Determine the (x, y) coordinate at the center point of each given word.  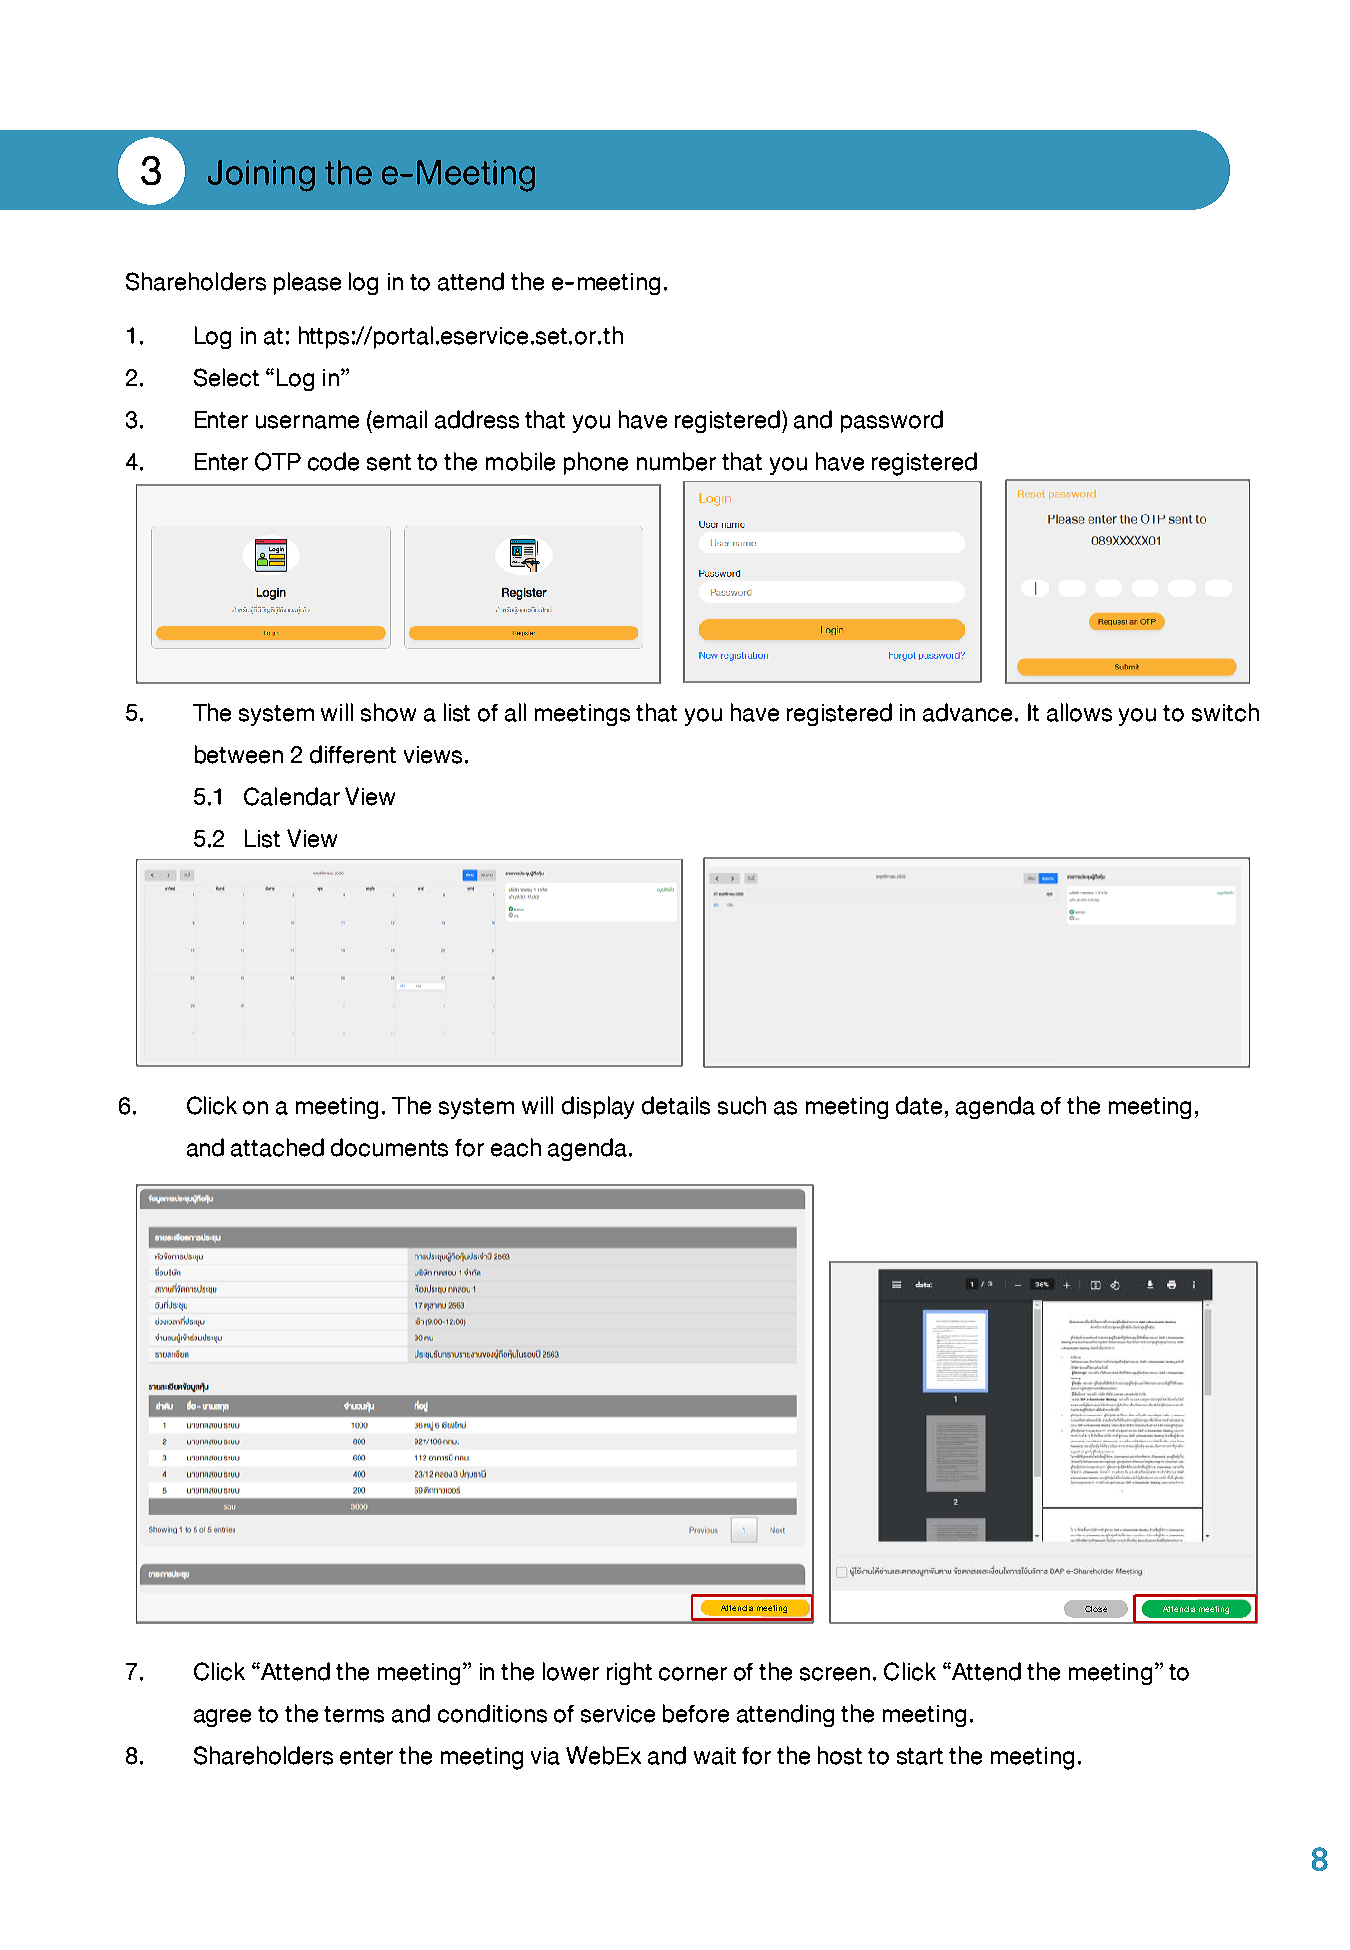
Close (1096, 1609)
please (307, 283)
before (696, 1713)
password (892, 421)
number (676, 461)
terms (354, 1714)
